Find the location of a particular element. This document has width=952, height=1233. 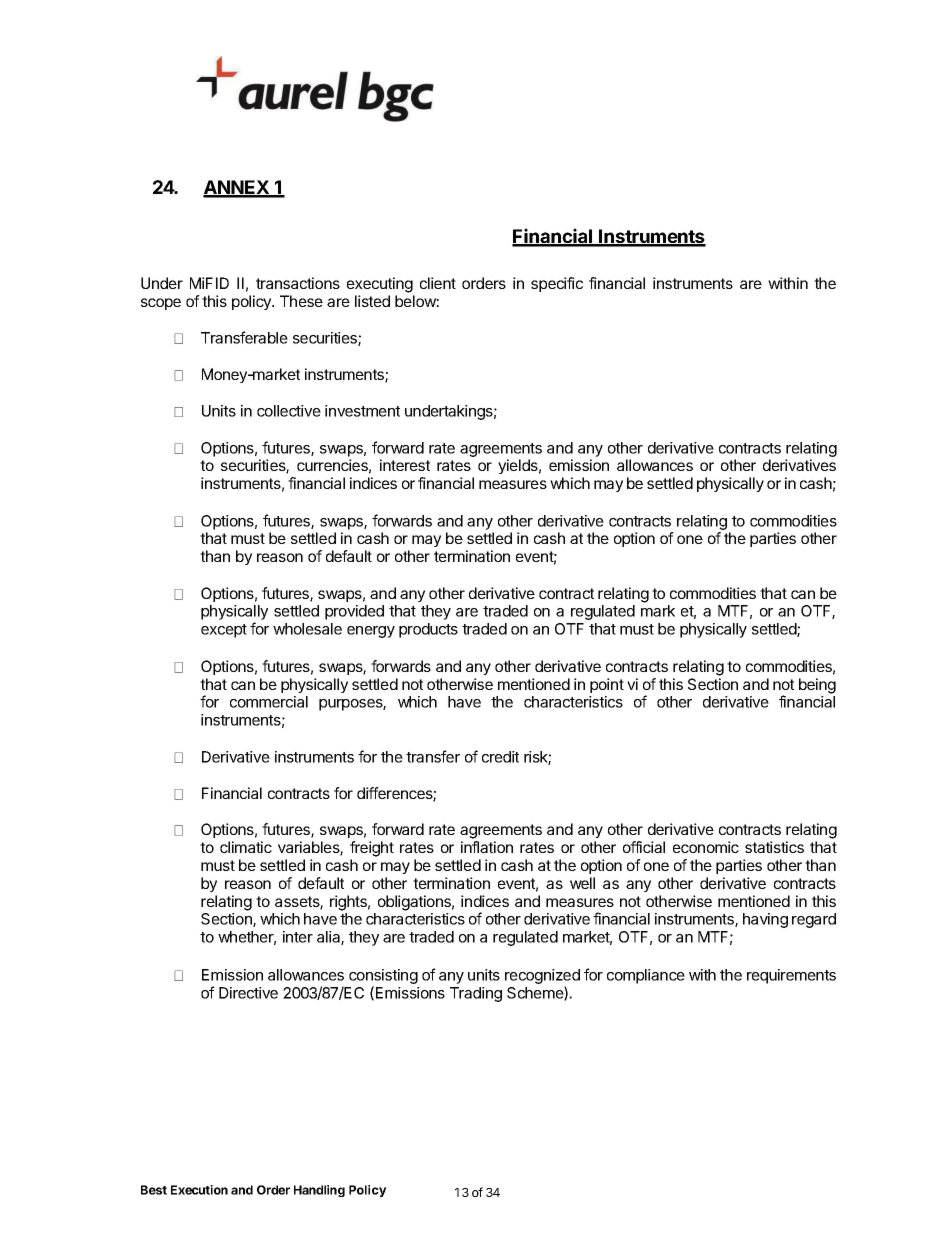

client is located at coordinates (438, 283).
